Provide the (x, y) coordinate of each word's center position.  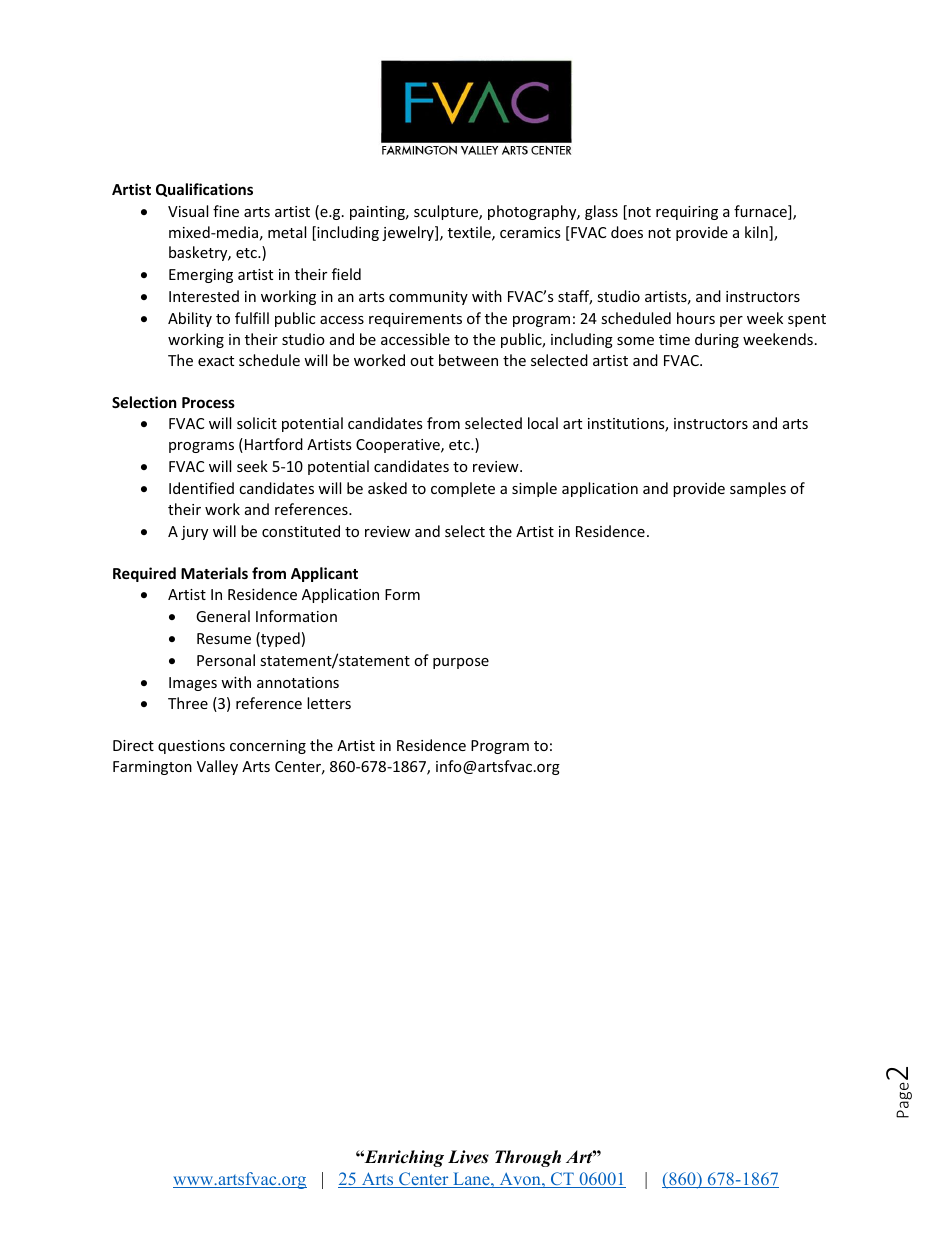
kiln (757, 233)
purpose (461, 663)
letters (329, 703)
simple (534, 489)
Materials (214, 573)
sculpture (447, 212)
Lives (468, 1157)
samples (758, 489)
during (717, 340)
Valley (217, 767)
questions (191, 747)
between (468, 360)
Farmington (152, 768)
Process (208, 402)
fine (226, 211)
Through (528, 1158)
